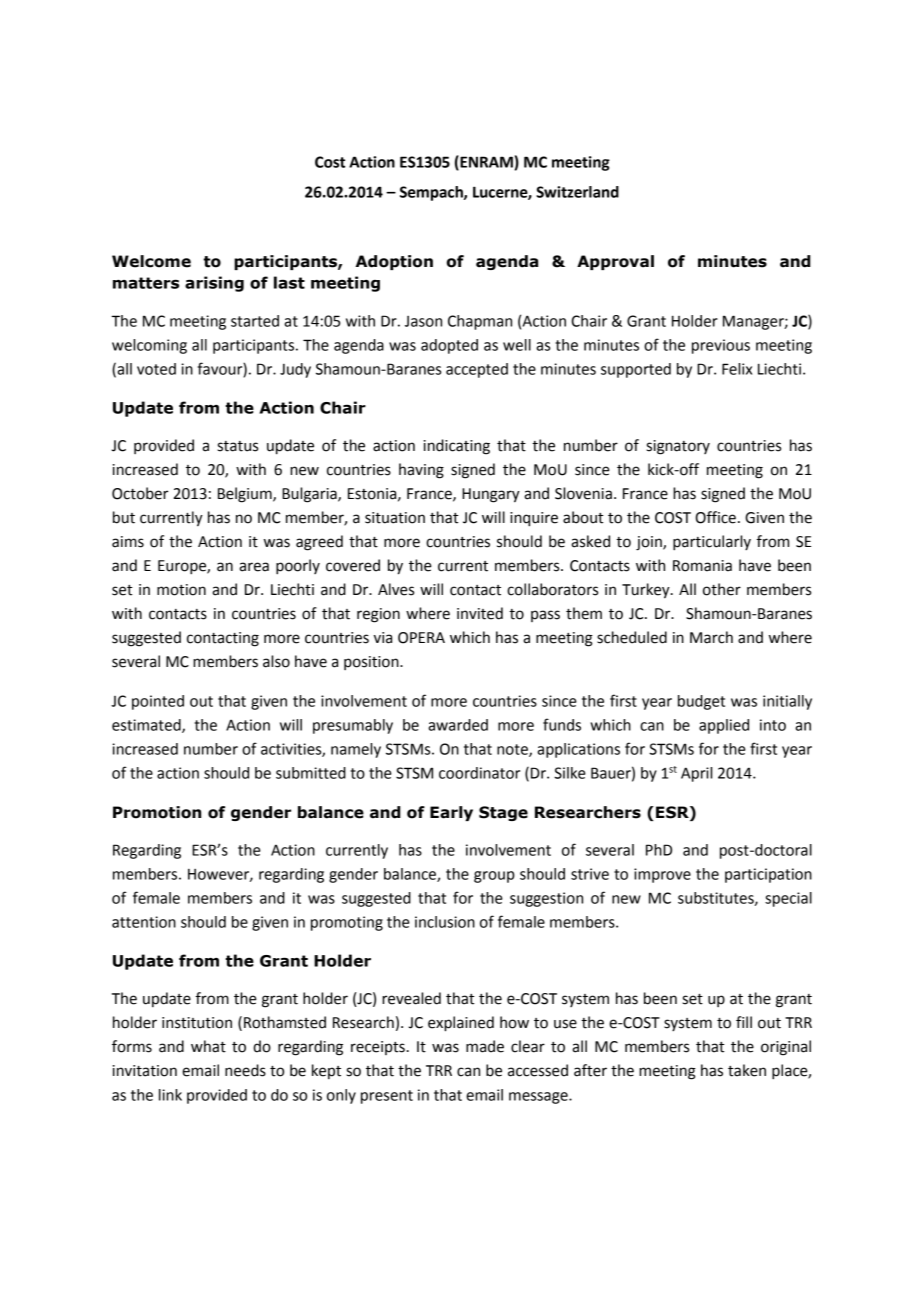  I want to click on group, so click(494, 877).
